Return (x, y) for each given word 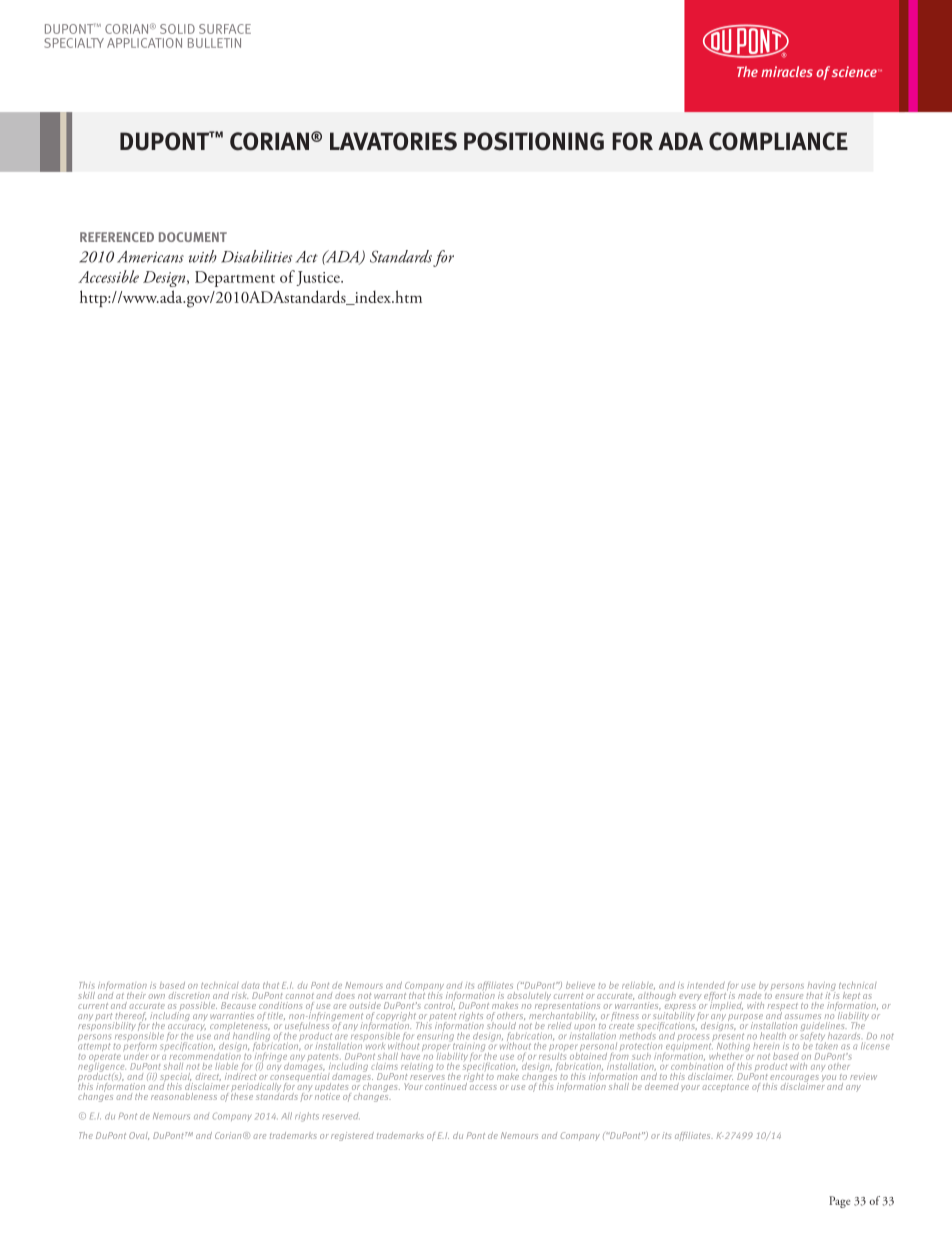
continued (446, 1086)
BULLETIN (214, 43)
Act (307, 257)
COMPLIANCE (778, 141)
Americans (150, 257)
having (822, 987)
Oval (139, 1136)
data (251, 985)
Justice (319, 278)
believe (580, 985)
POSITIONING (534, 141)
